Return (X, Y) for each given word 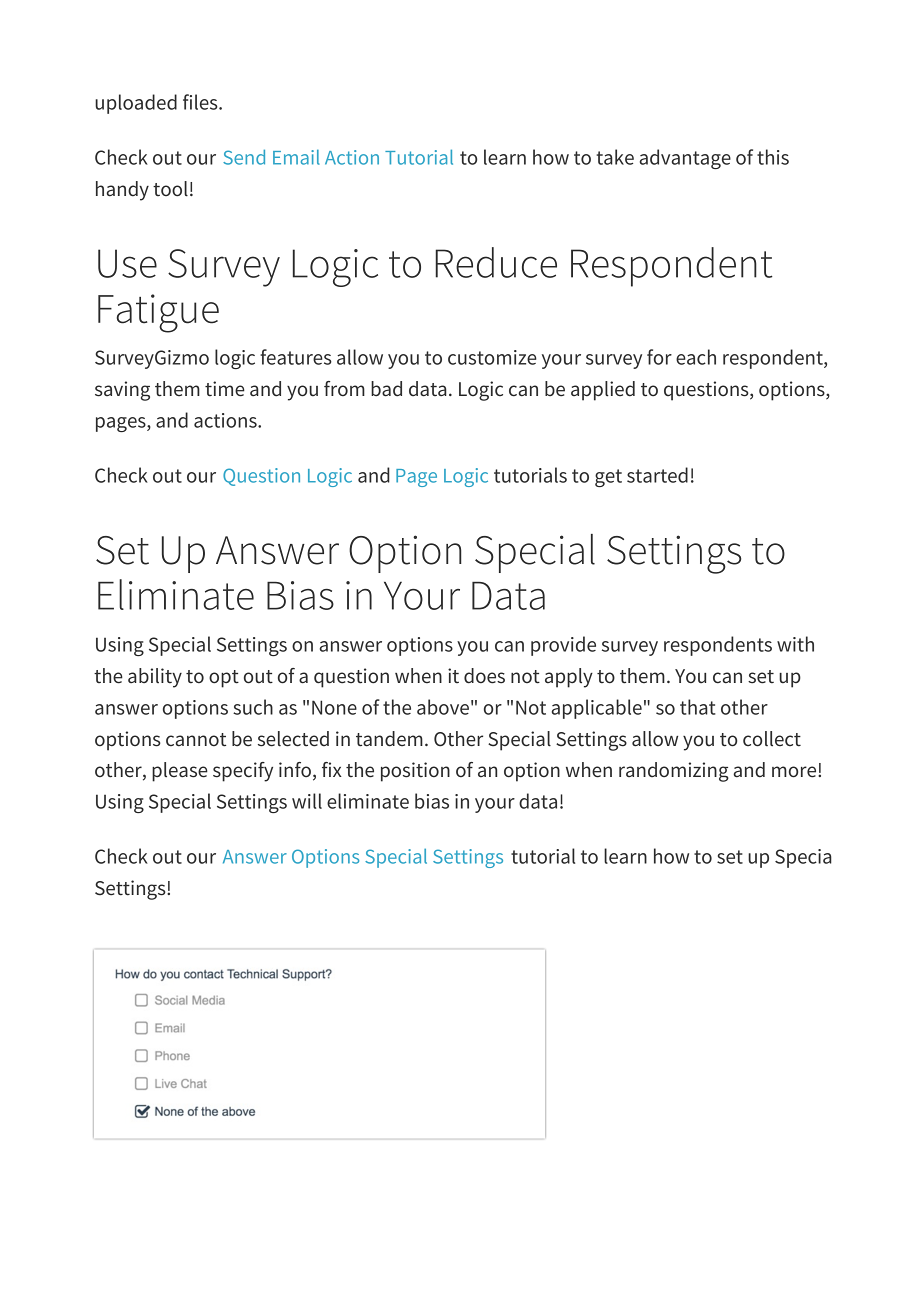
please (180, 772)
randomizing (674, 772)
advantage (685, 159)
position (415, 772)
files (201, 102)
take (615, 157)
